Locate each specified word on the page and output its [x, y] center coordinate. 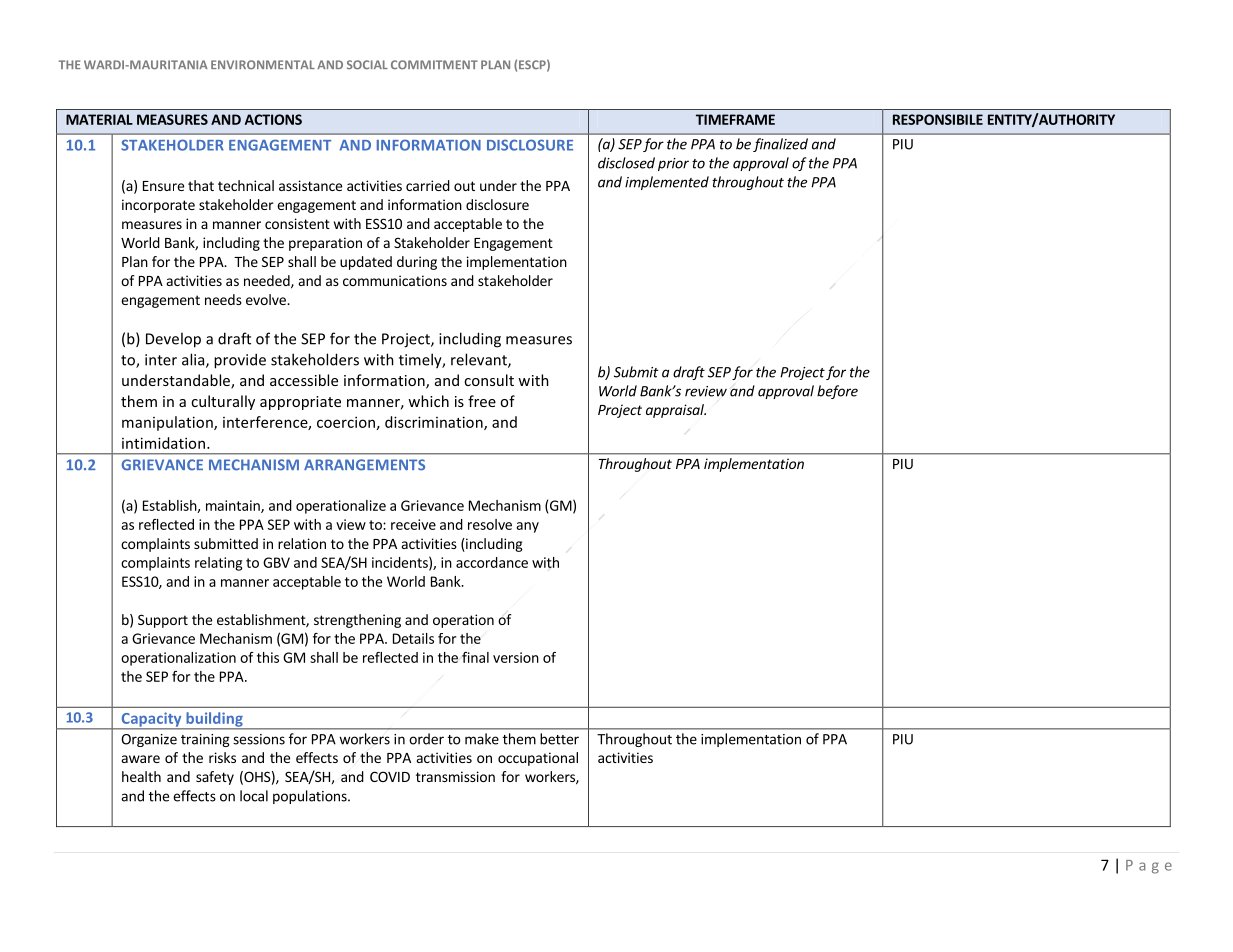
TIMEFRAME [735, 119]
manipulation [168, 423]
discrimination [435, 423]
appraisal [676, 411]
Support [163, 621]
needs [223, 299]
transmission [455, 776]
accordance [492, 562]
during [417, 263]
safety [215, 778]
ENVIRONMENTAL [263, 64]
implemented [667, 183]
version [516, 657]
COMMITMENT [434, 65]
